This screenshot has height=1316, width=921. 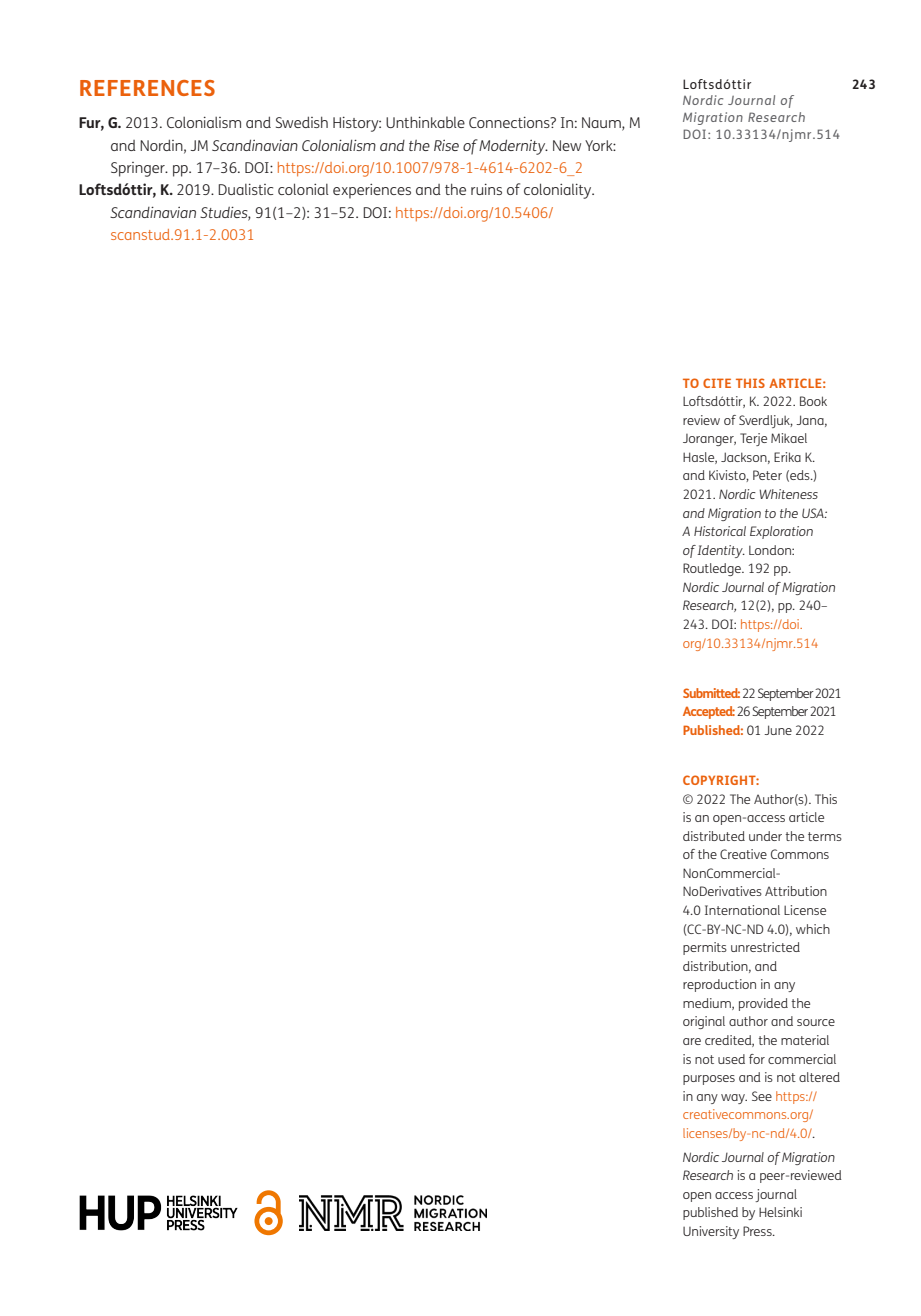 I want to click on University, so click(x=711, y=1232).
